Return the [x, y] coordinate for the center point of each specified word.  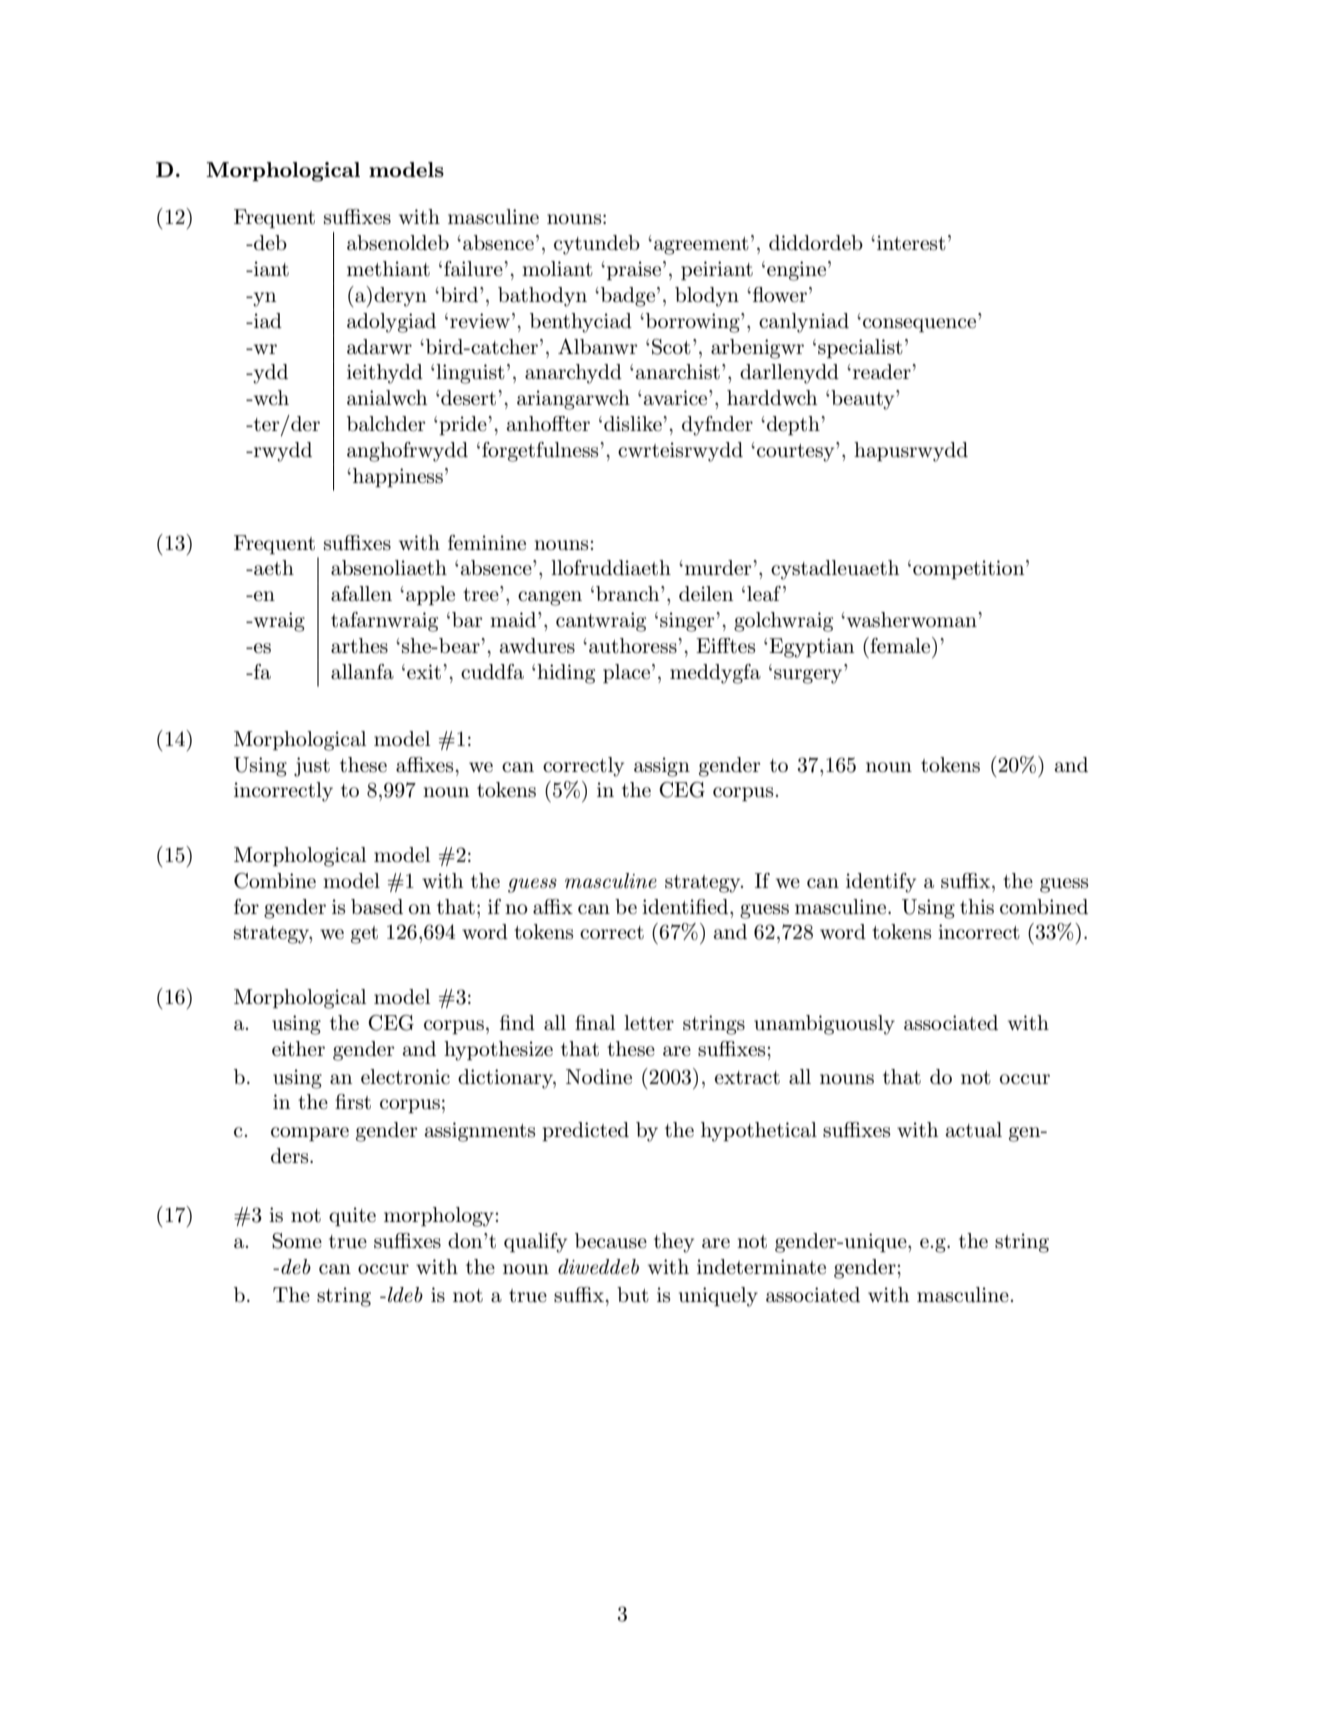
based [377, 907]
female [901, 645]
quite [352, 1216]
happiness [398, 477]
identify [881, 883]
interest [911, 243]
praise [635, 270]
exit [424, 672]
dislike [634, 424]
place [626, 673]
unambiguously [824, 1025]
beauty [863, 400]
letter [649, 1023]
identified [686, 907]
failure [474, 269]
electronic [405, 1077]
